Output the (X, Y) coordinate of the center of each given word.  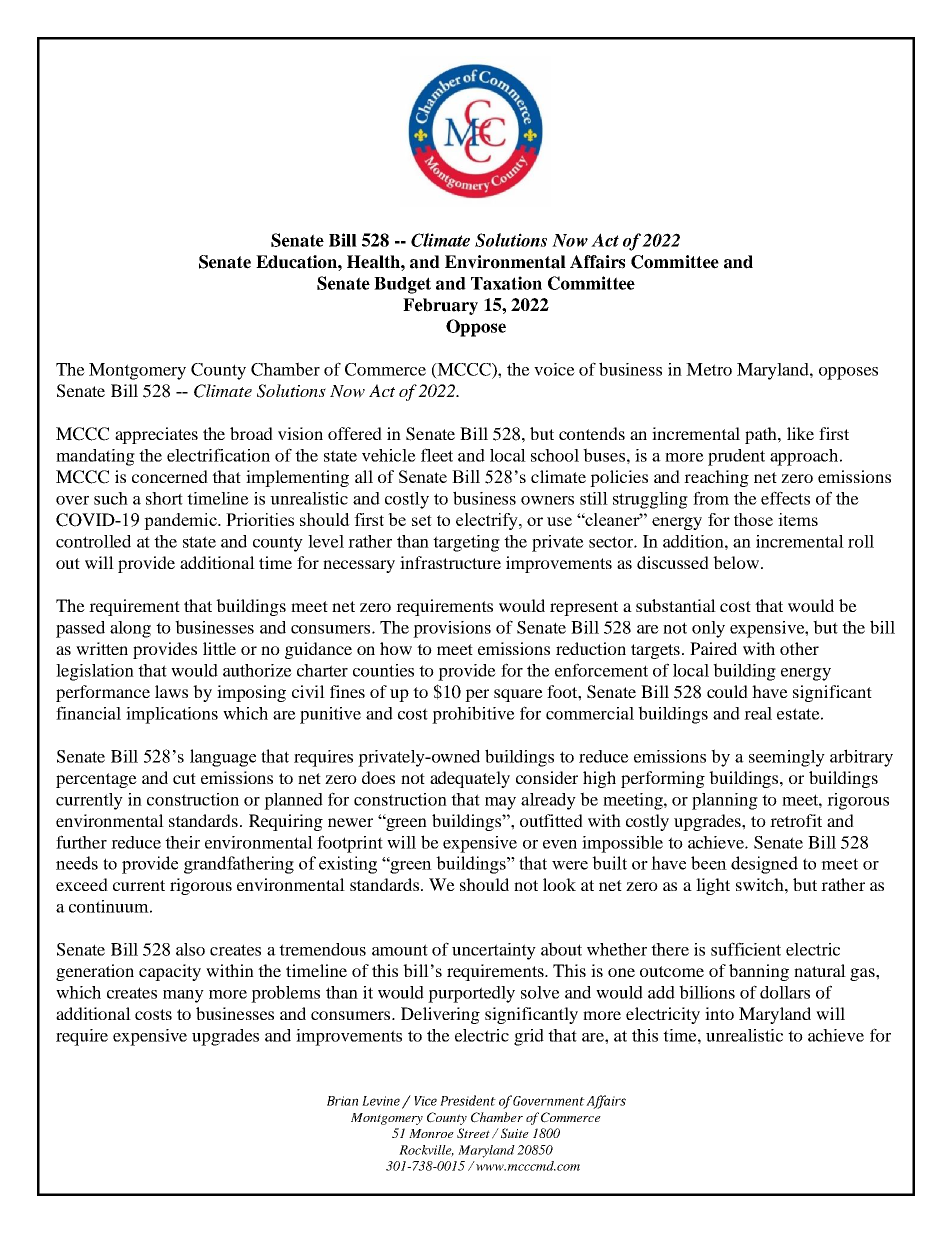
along (130, 629)
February (440, 306)
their (182, 842)
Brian (342, 1101)
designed (764, 865)
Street (475, 1133)
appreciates (156, 435)
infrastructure (450, 562)
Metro (709, 369)
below (736, 562)
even (560, 844)
